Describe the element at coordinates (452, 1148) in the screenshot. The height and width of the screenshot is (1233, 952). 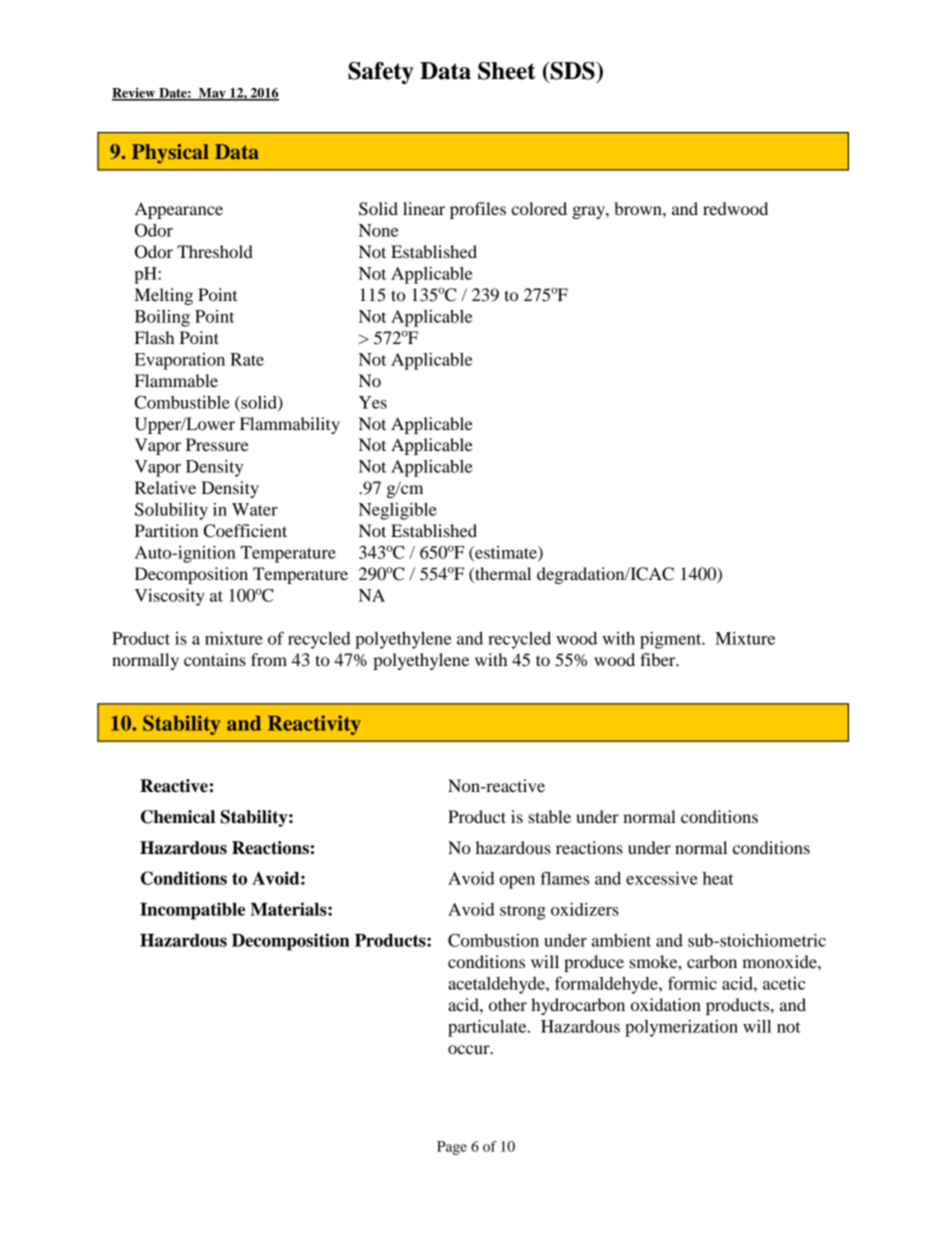
I see `Page` at that location.
